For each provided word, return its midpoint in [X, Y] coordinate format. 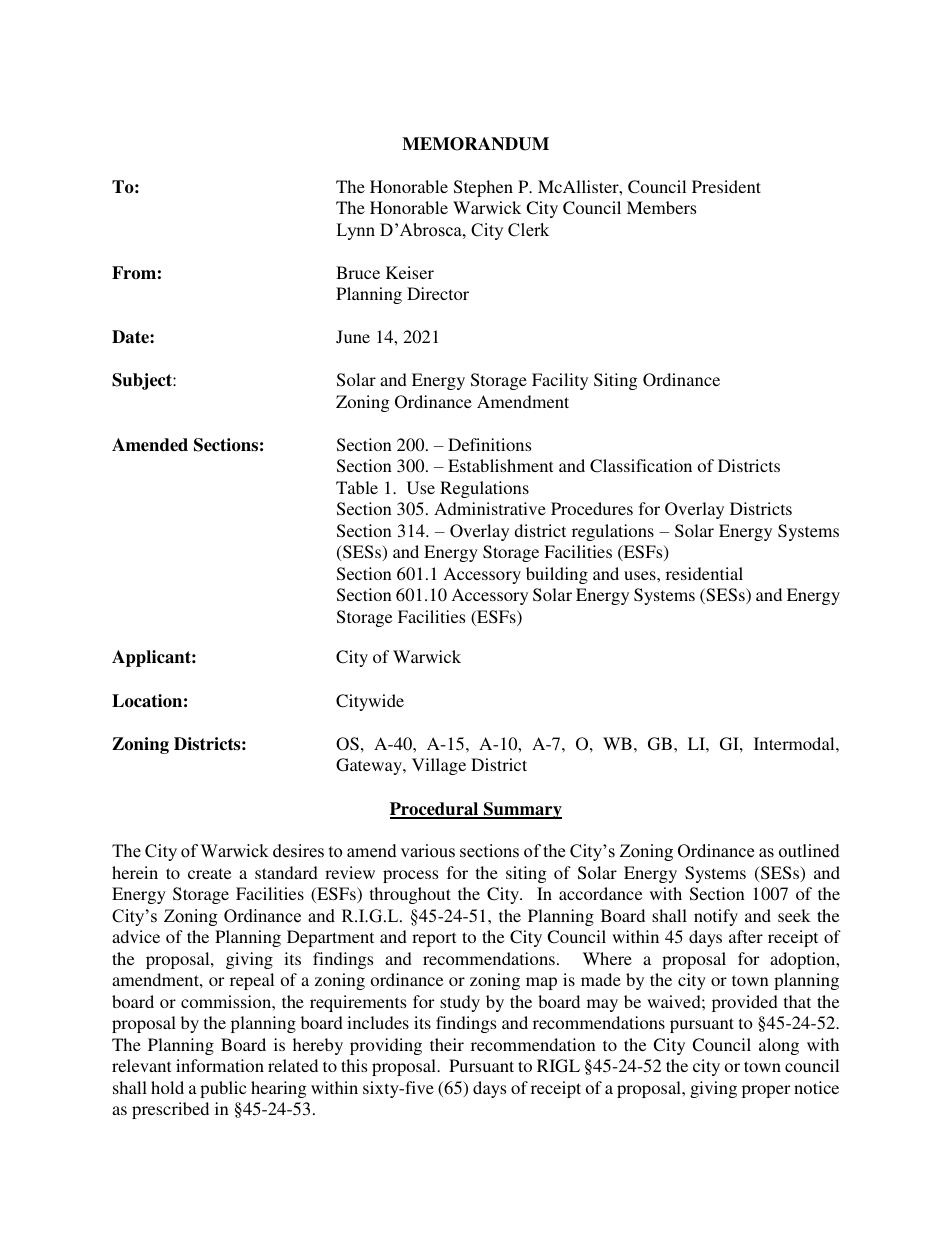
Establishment [500, 465]
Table [357, 487]
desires [298, 851]
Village [439, 766]
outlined [809, 851]
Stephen [483, 188]
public [223, 1089]
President [726, 186]
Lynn [355, 231]
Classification [641, 466]
